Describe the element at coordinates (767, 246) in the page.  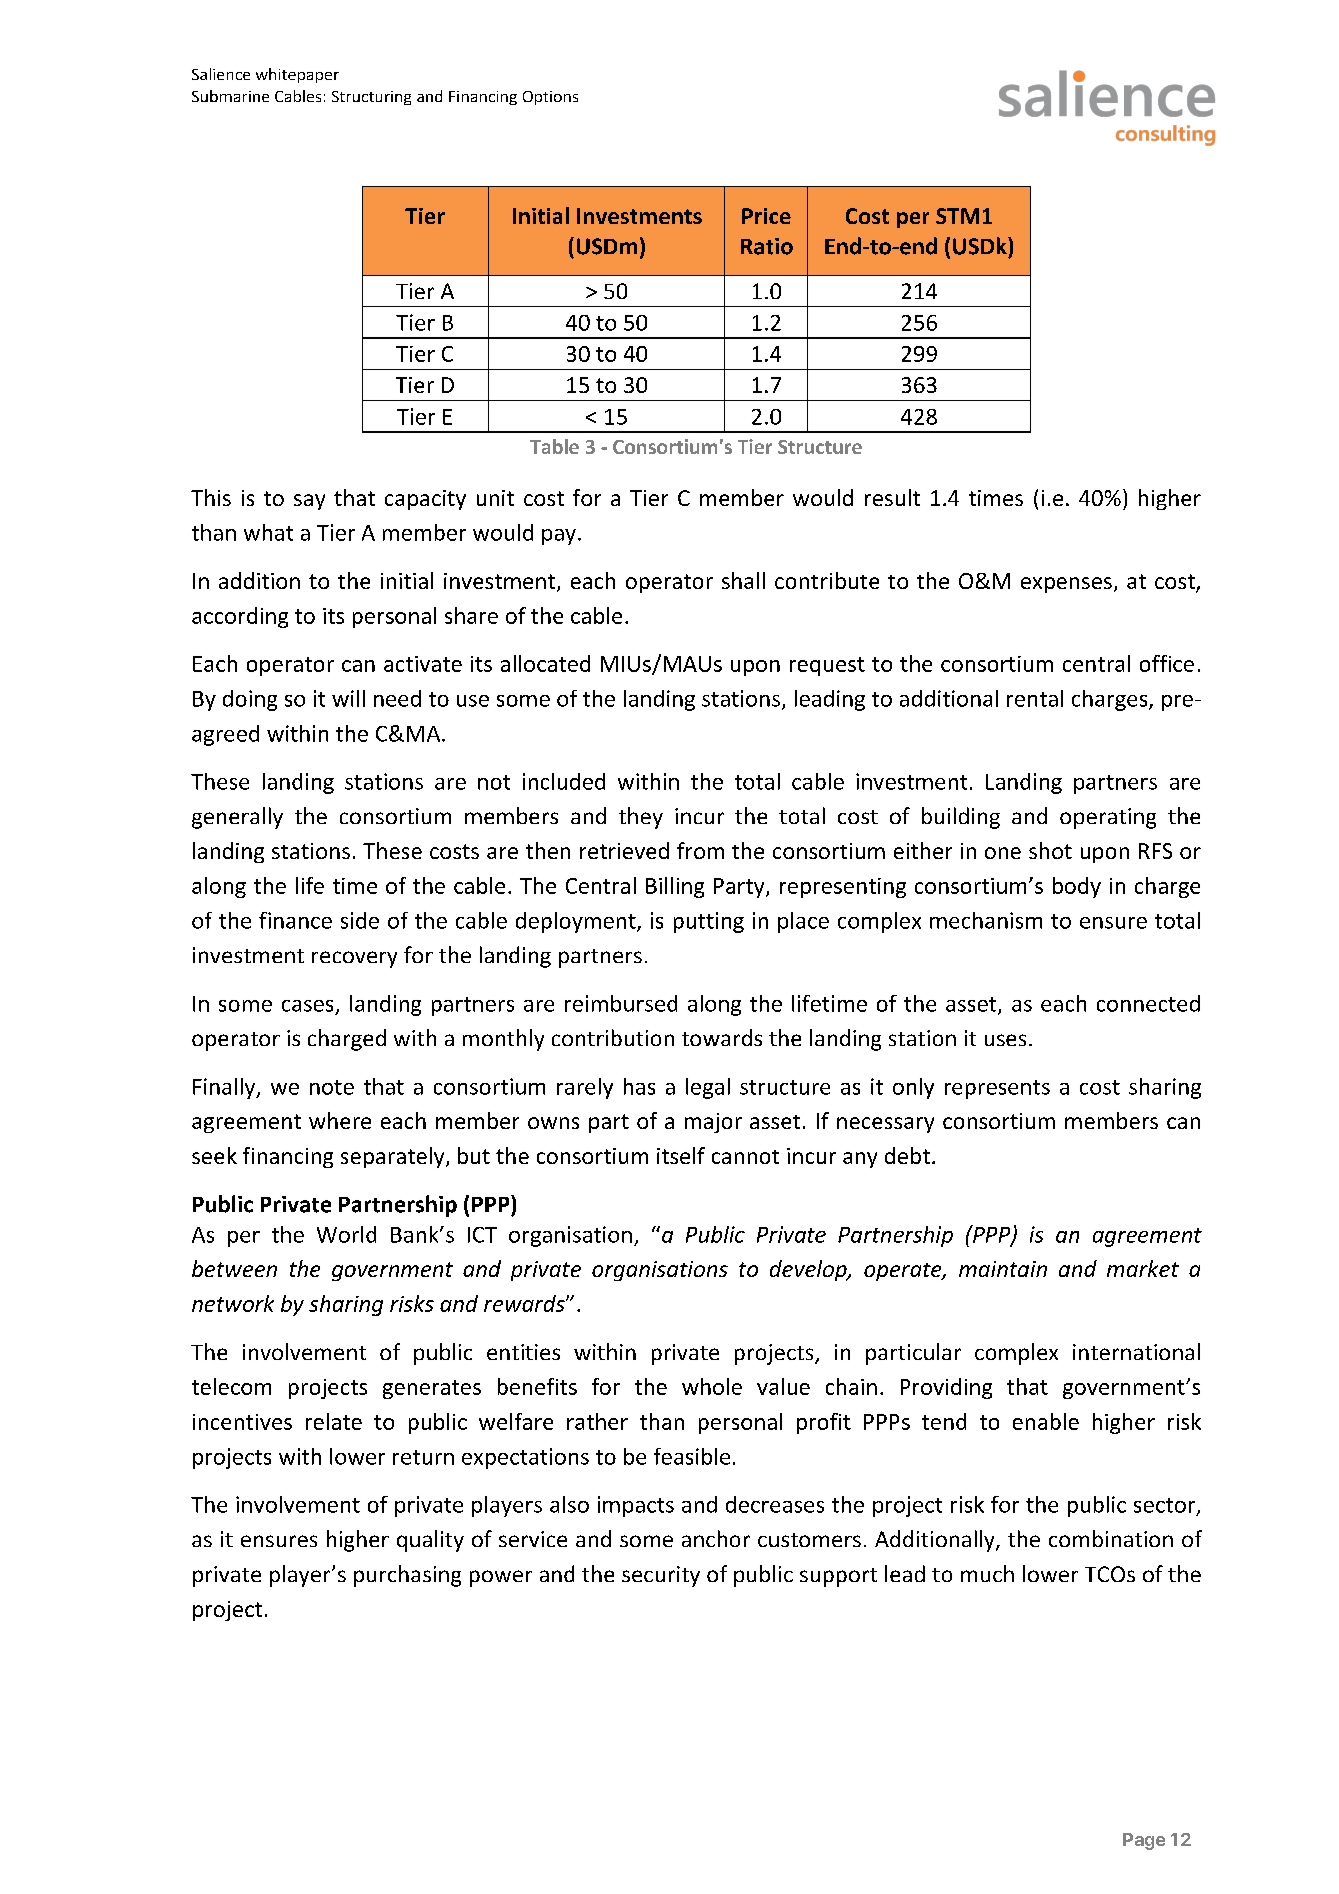
I see `Ratio` at that location.
